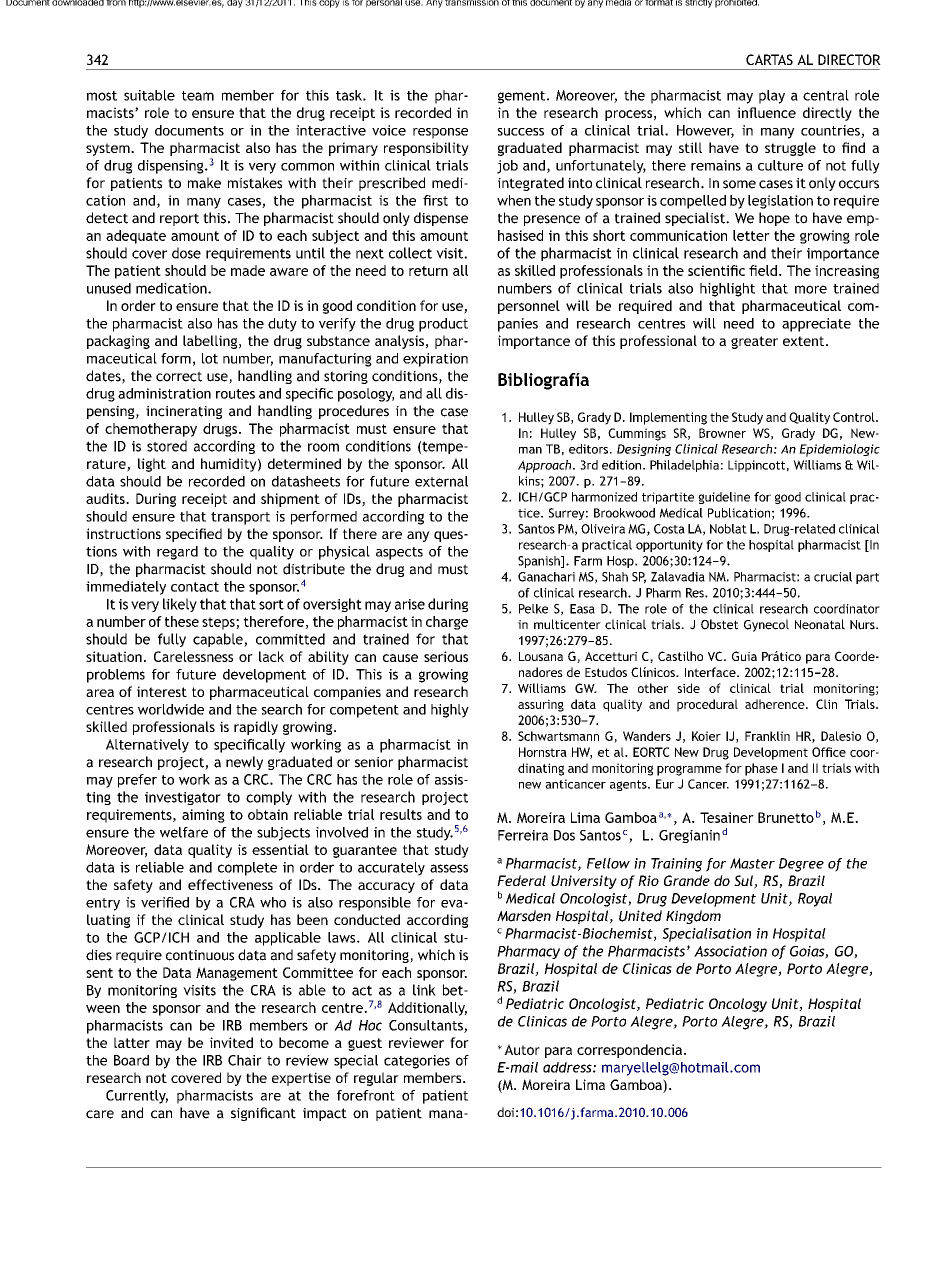  What do you see at coordinates (116, 3) in the screenshot?
I see `from` at bounding box center [116, 3].
